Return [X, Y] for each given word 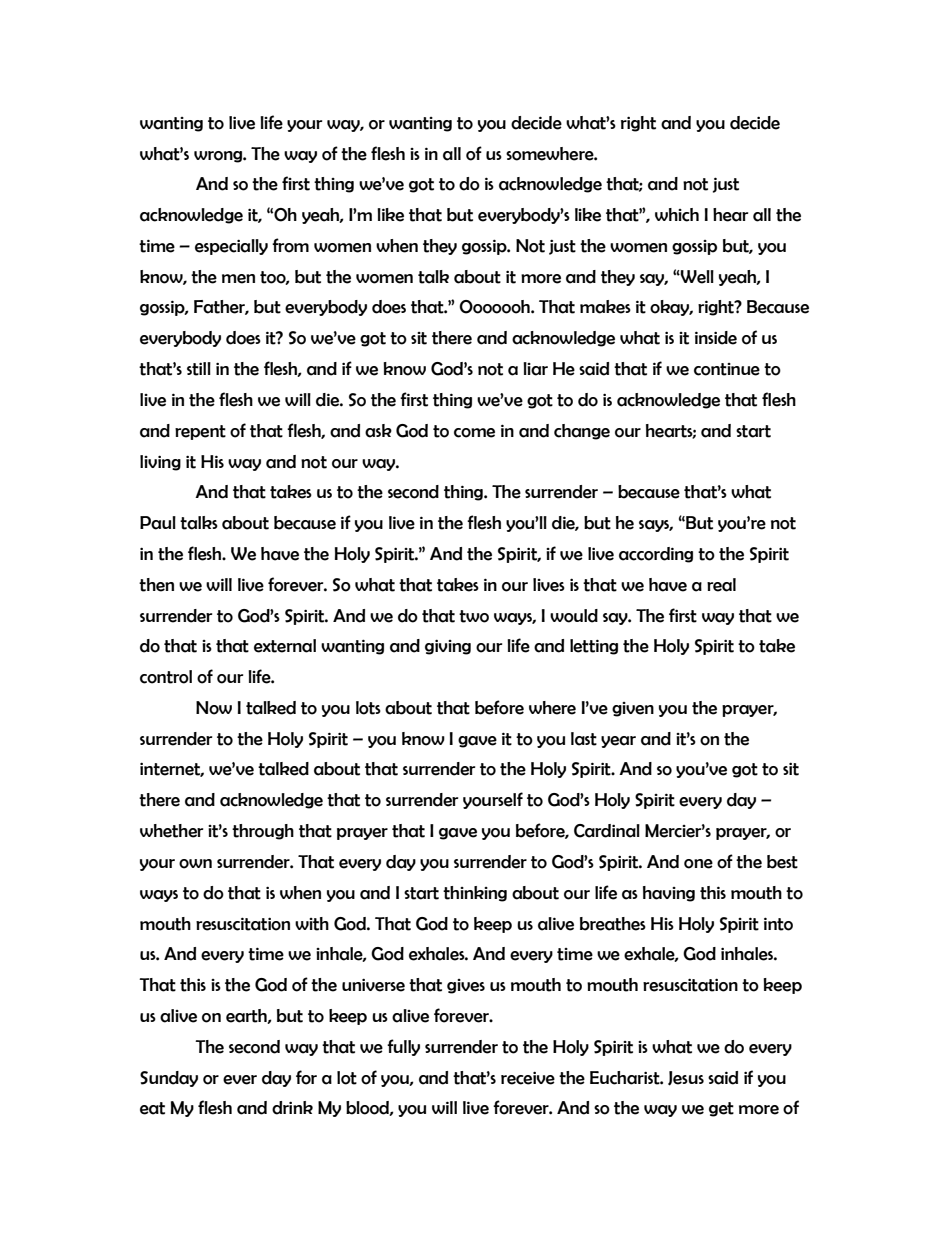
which [677, 215]
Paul [158, 523]
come [474, 433]
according [656, 555]
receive [528, 1078]
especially [231, 247]
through [263, 832]
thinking [475, 894]
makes [605, 307]
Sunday [169, 1079]
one [698, 864]
